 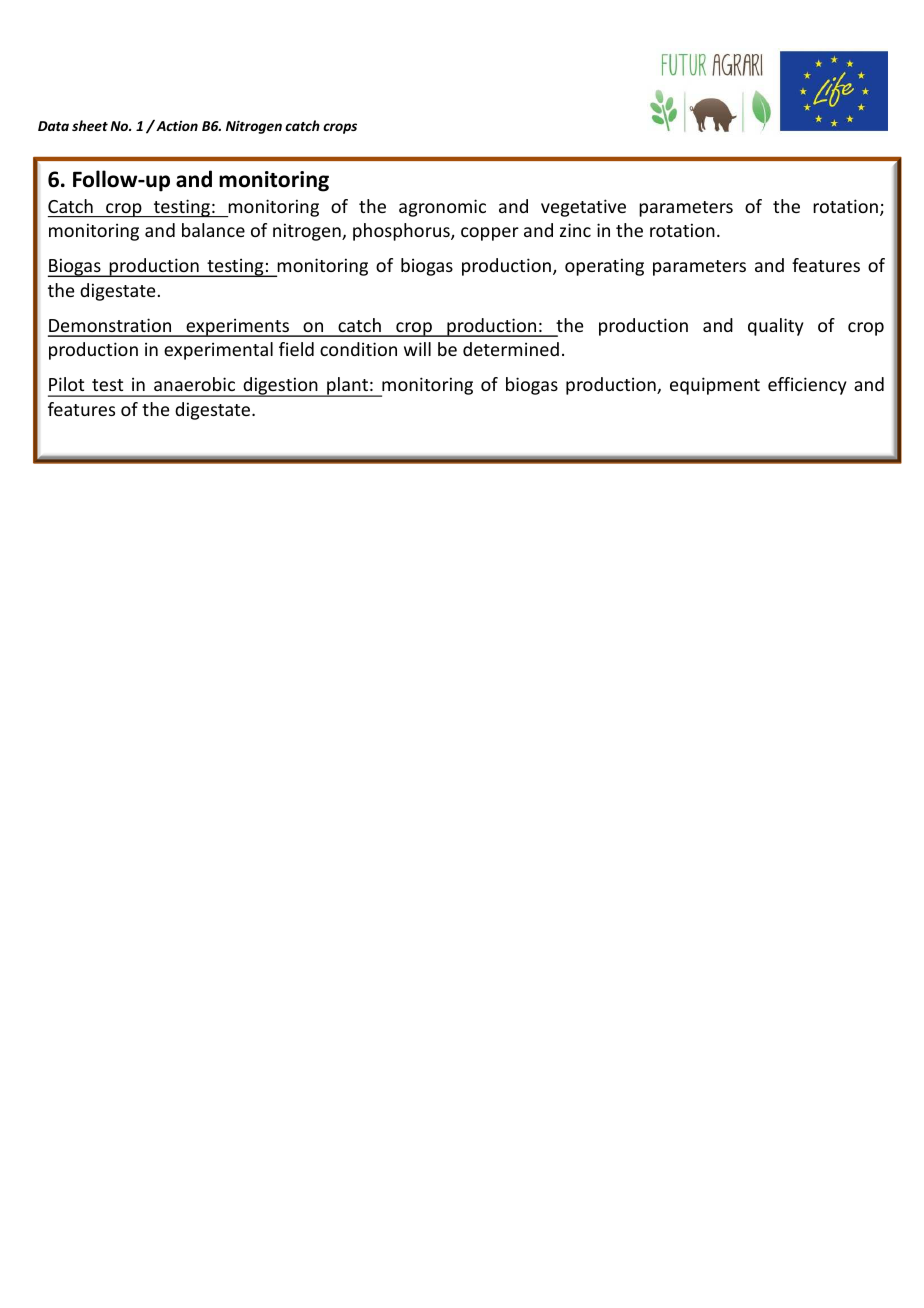 What do you see at coordinates (176, 125) in the image?
I see `Action` at bounding box center [176, 125].
